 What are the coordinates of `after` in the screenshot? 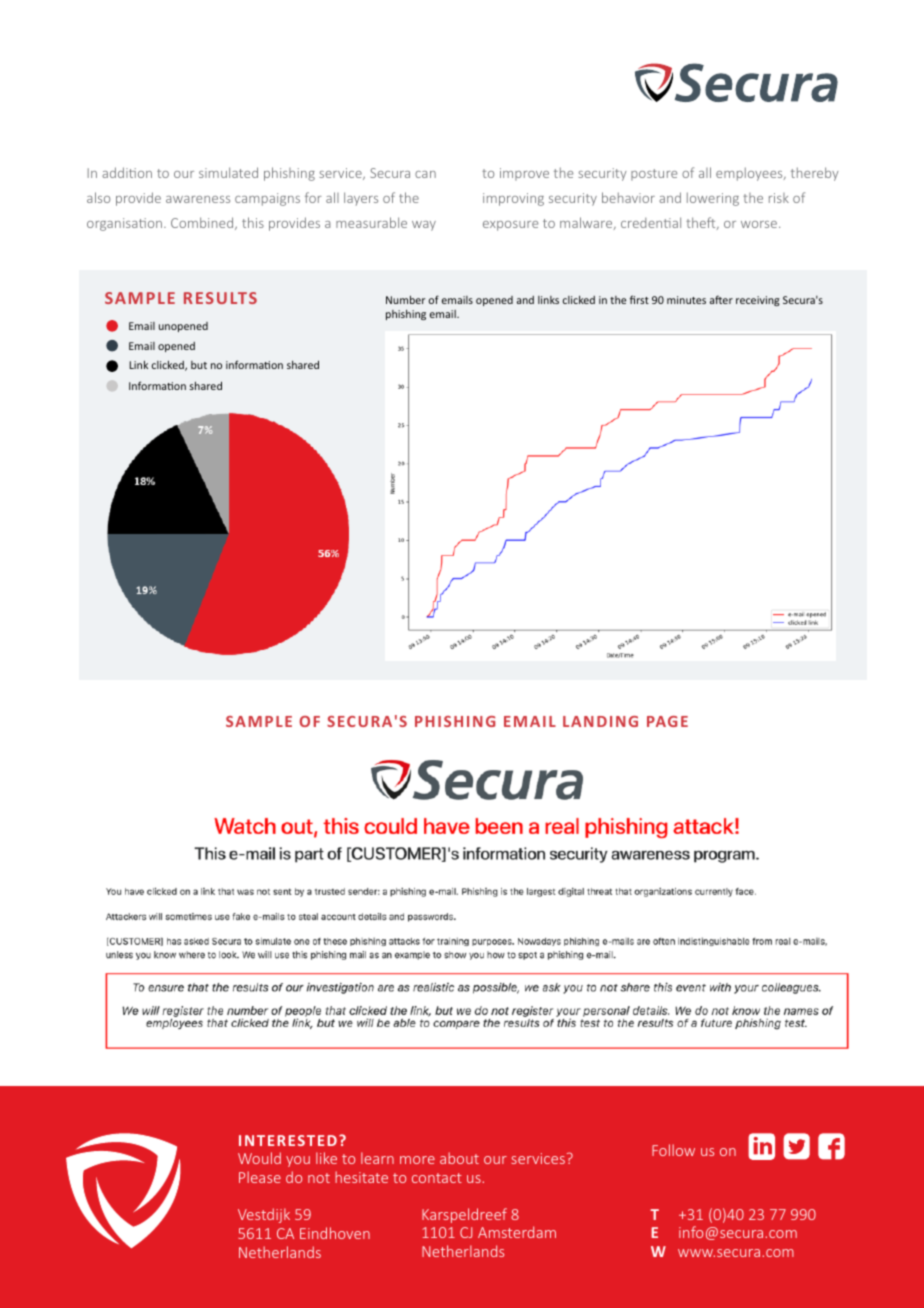 It's located at (721, 299).
